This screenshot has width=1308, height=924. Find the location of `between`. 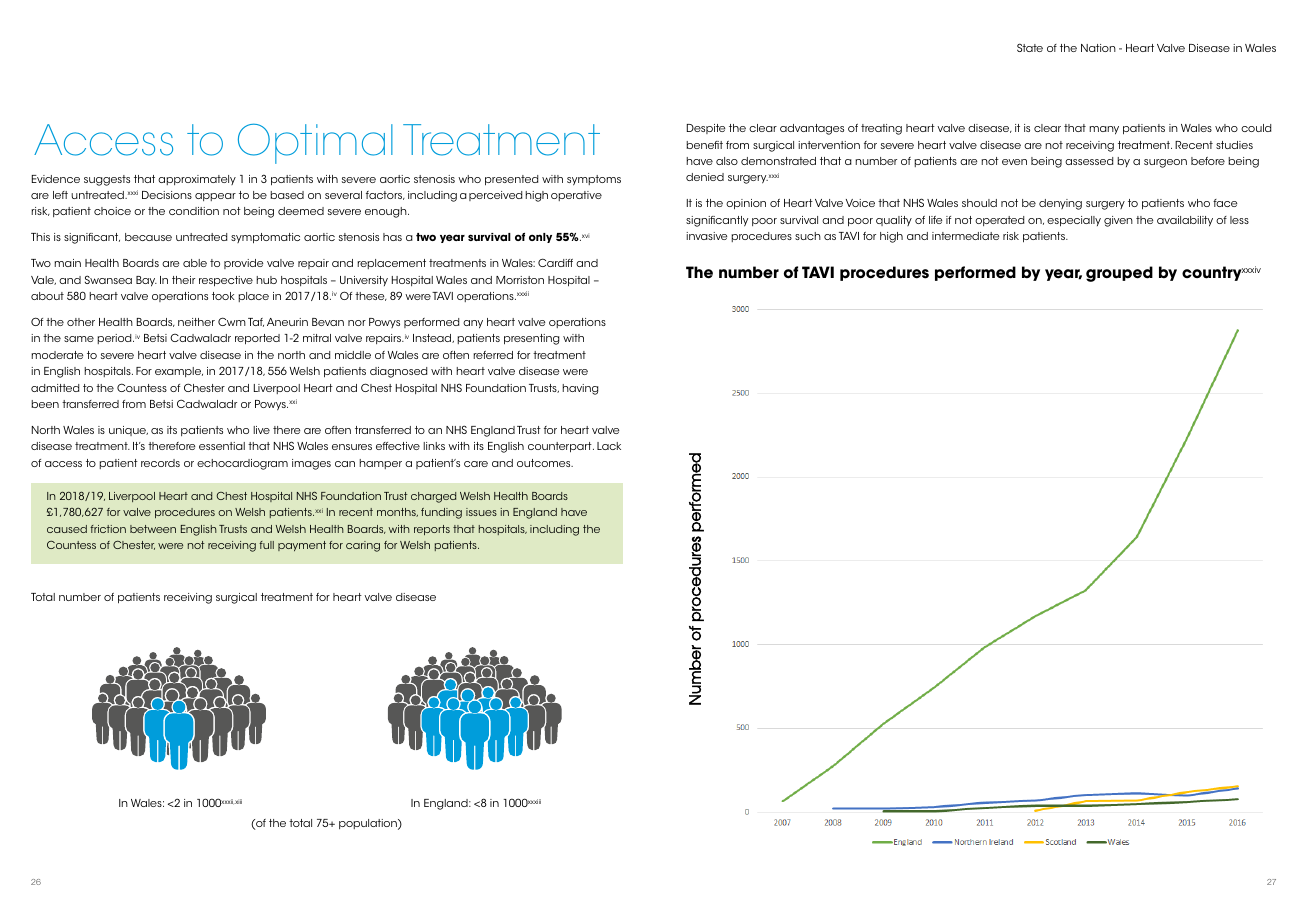

between is located at coordinates (153, 529).
